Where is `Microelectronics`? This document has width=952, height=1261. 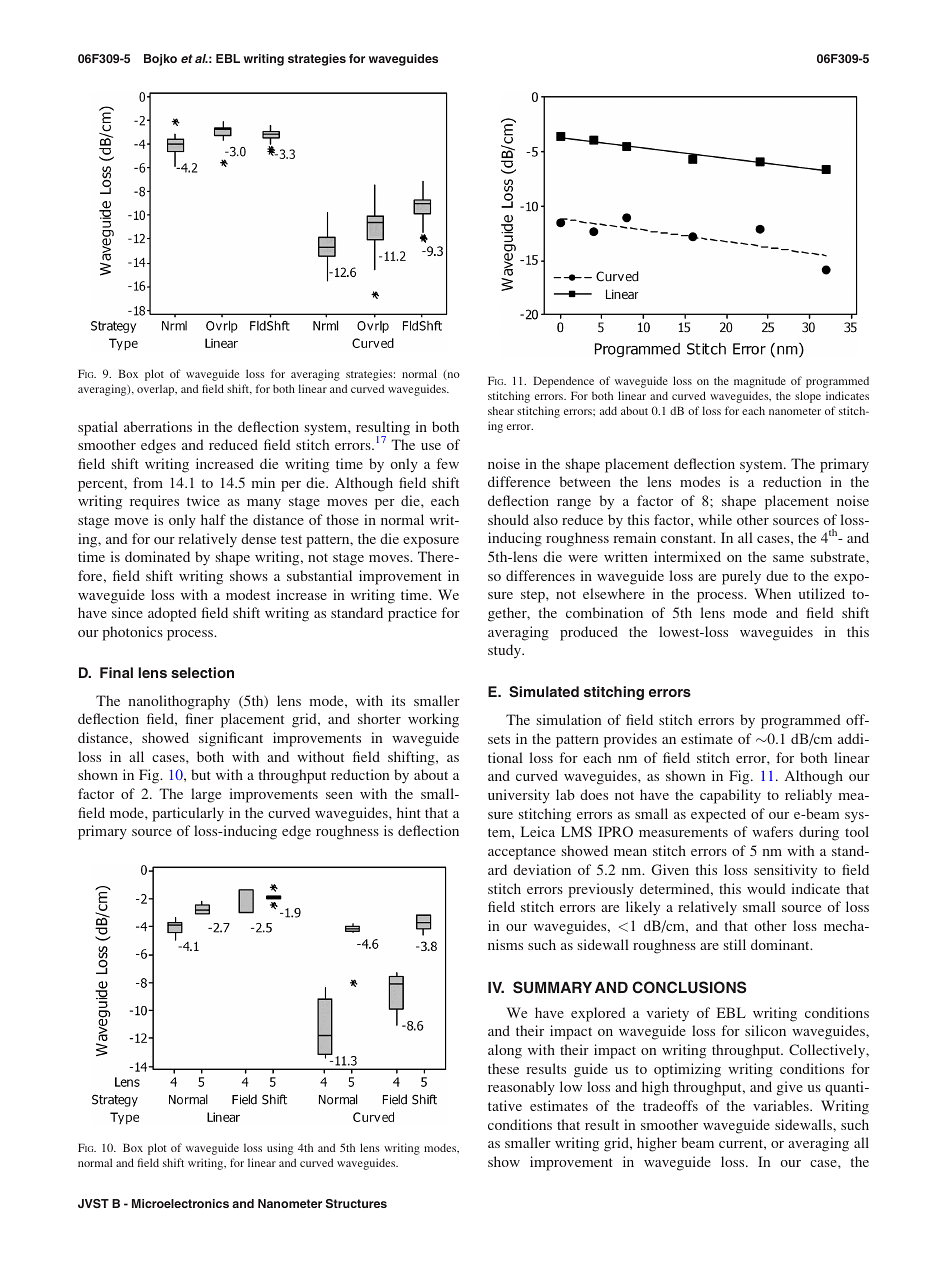
Microelectronics is located at coordinates (180, 1203).
